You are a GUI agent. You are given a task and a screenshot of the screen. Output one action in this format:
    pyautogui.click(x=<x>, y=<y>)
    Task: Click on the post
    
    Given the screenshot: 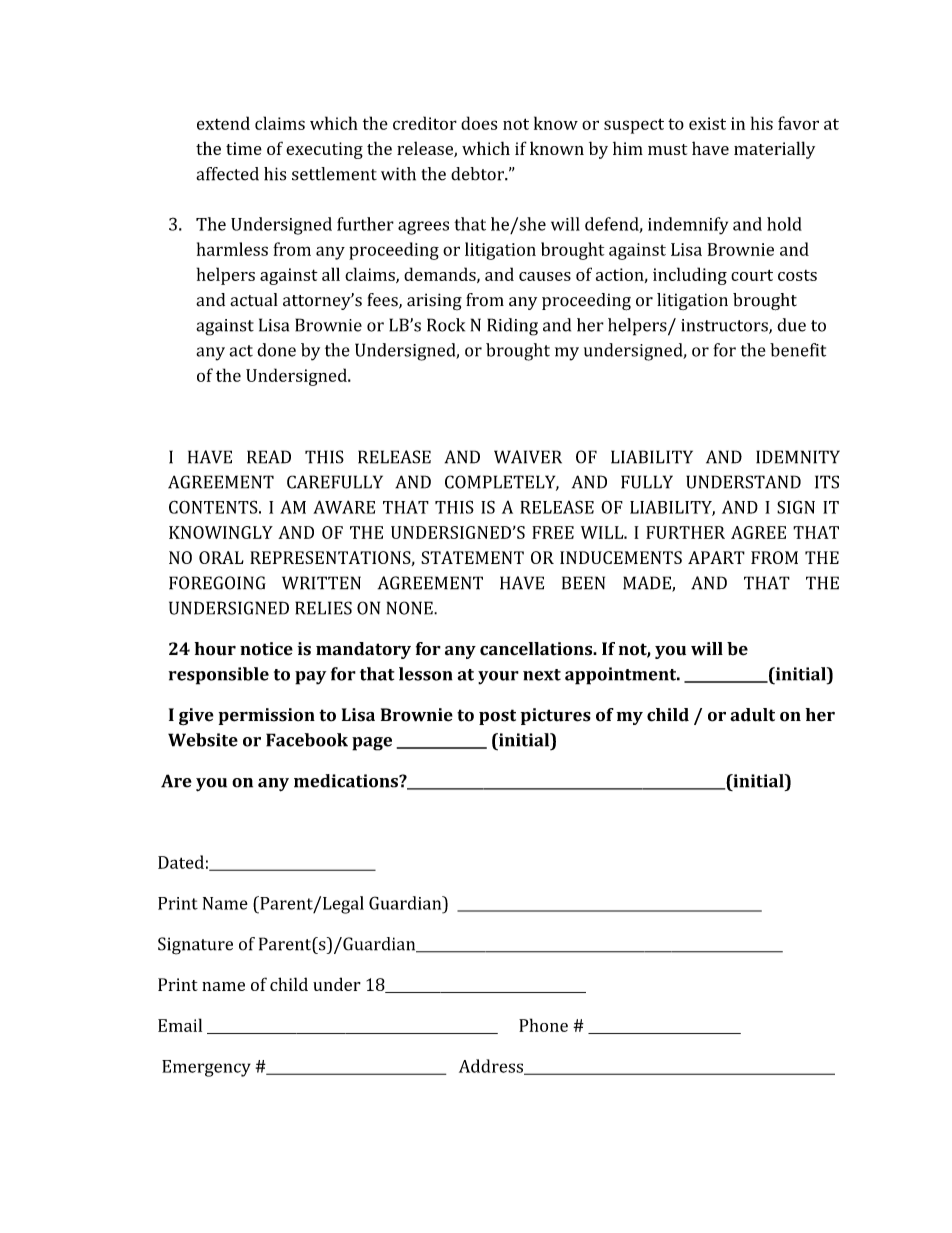 What is the action you would take?
    pyautogui.click(x=497, y=717)
